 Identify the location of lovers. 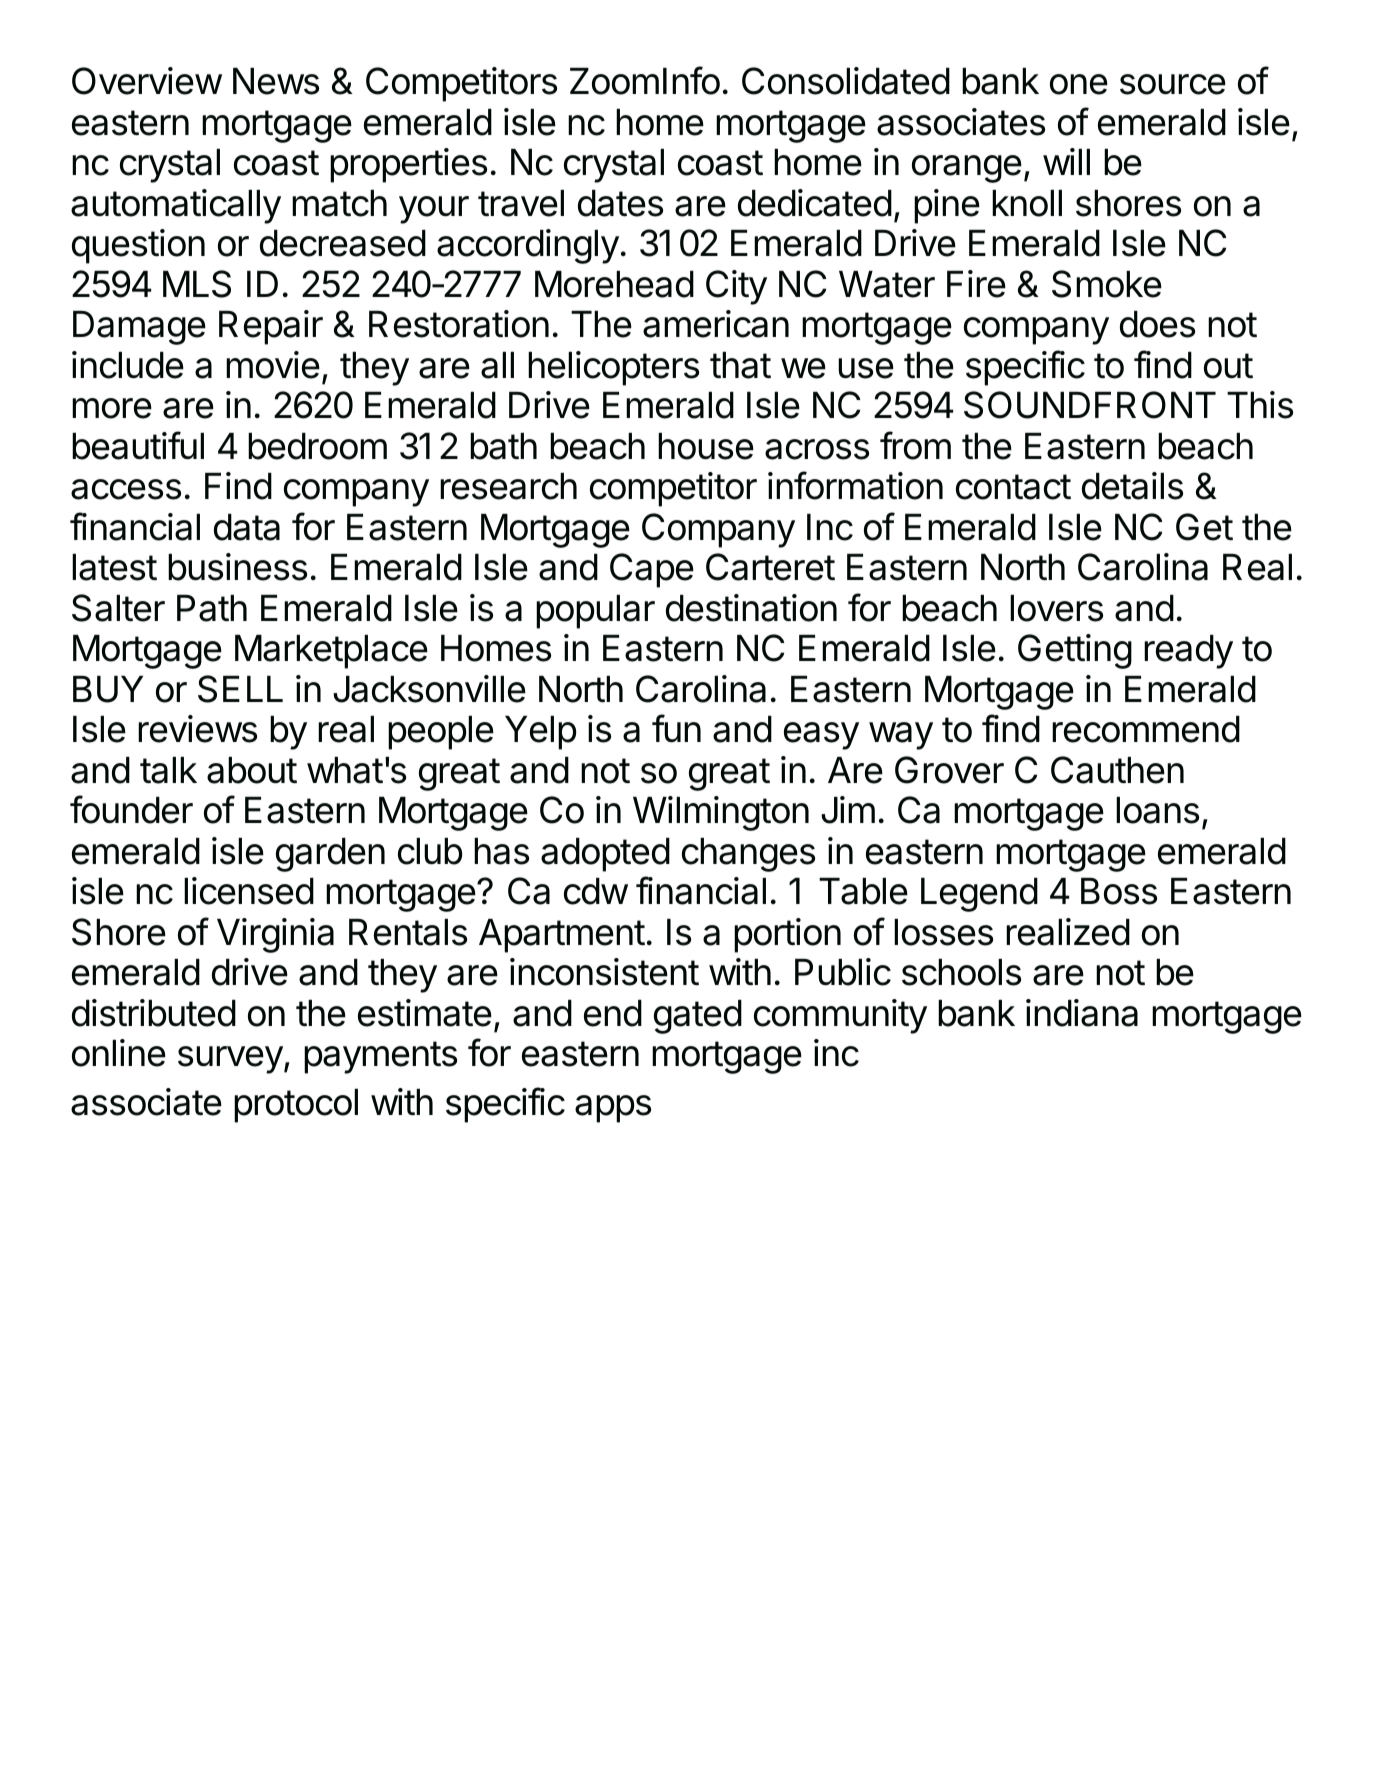
(1056, 608).
